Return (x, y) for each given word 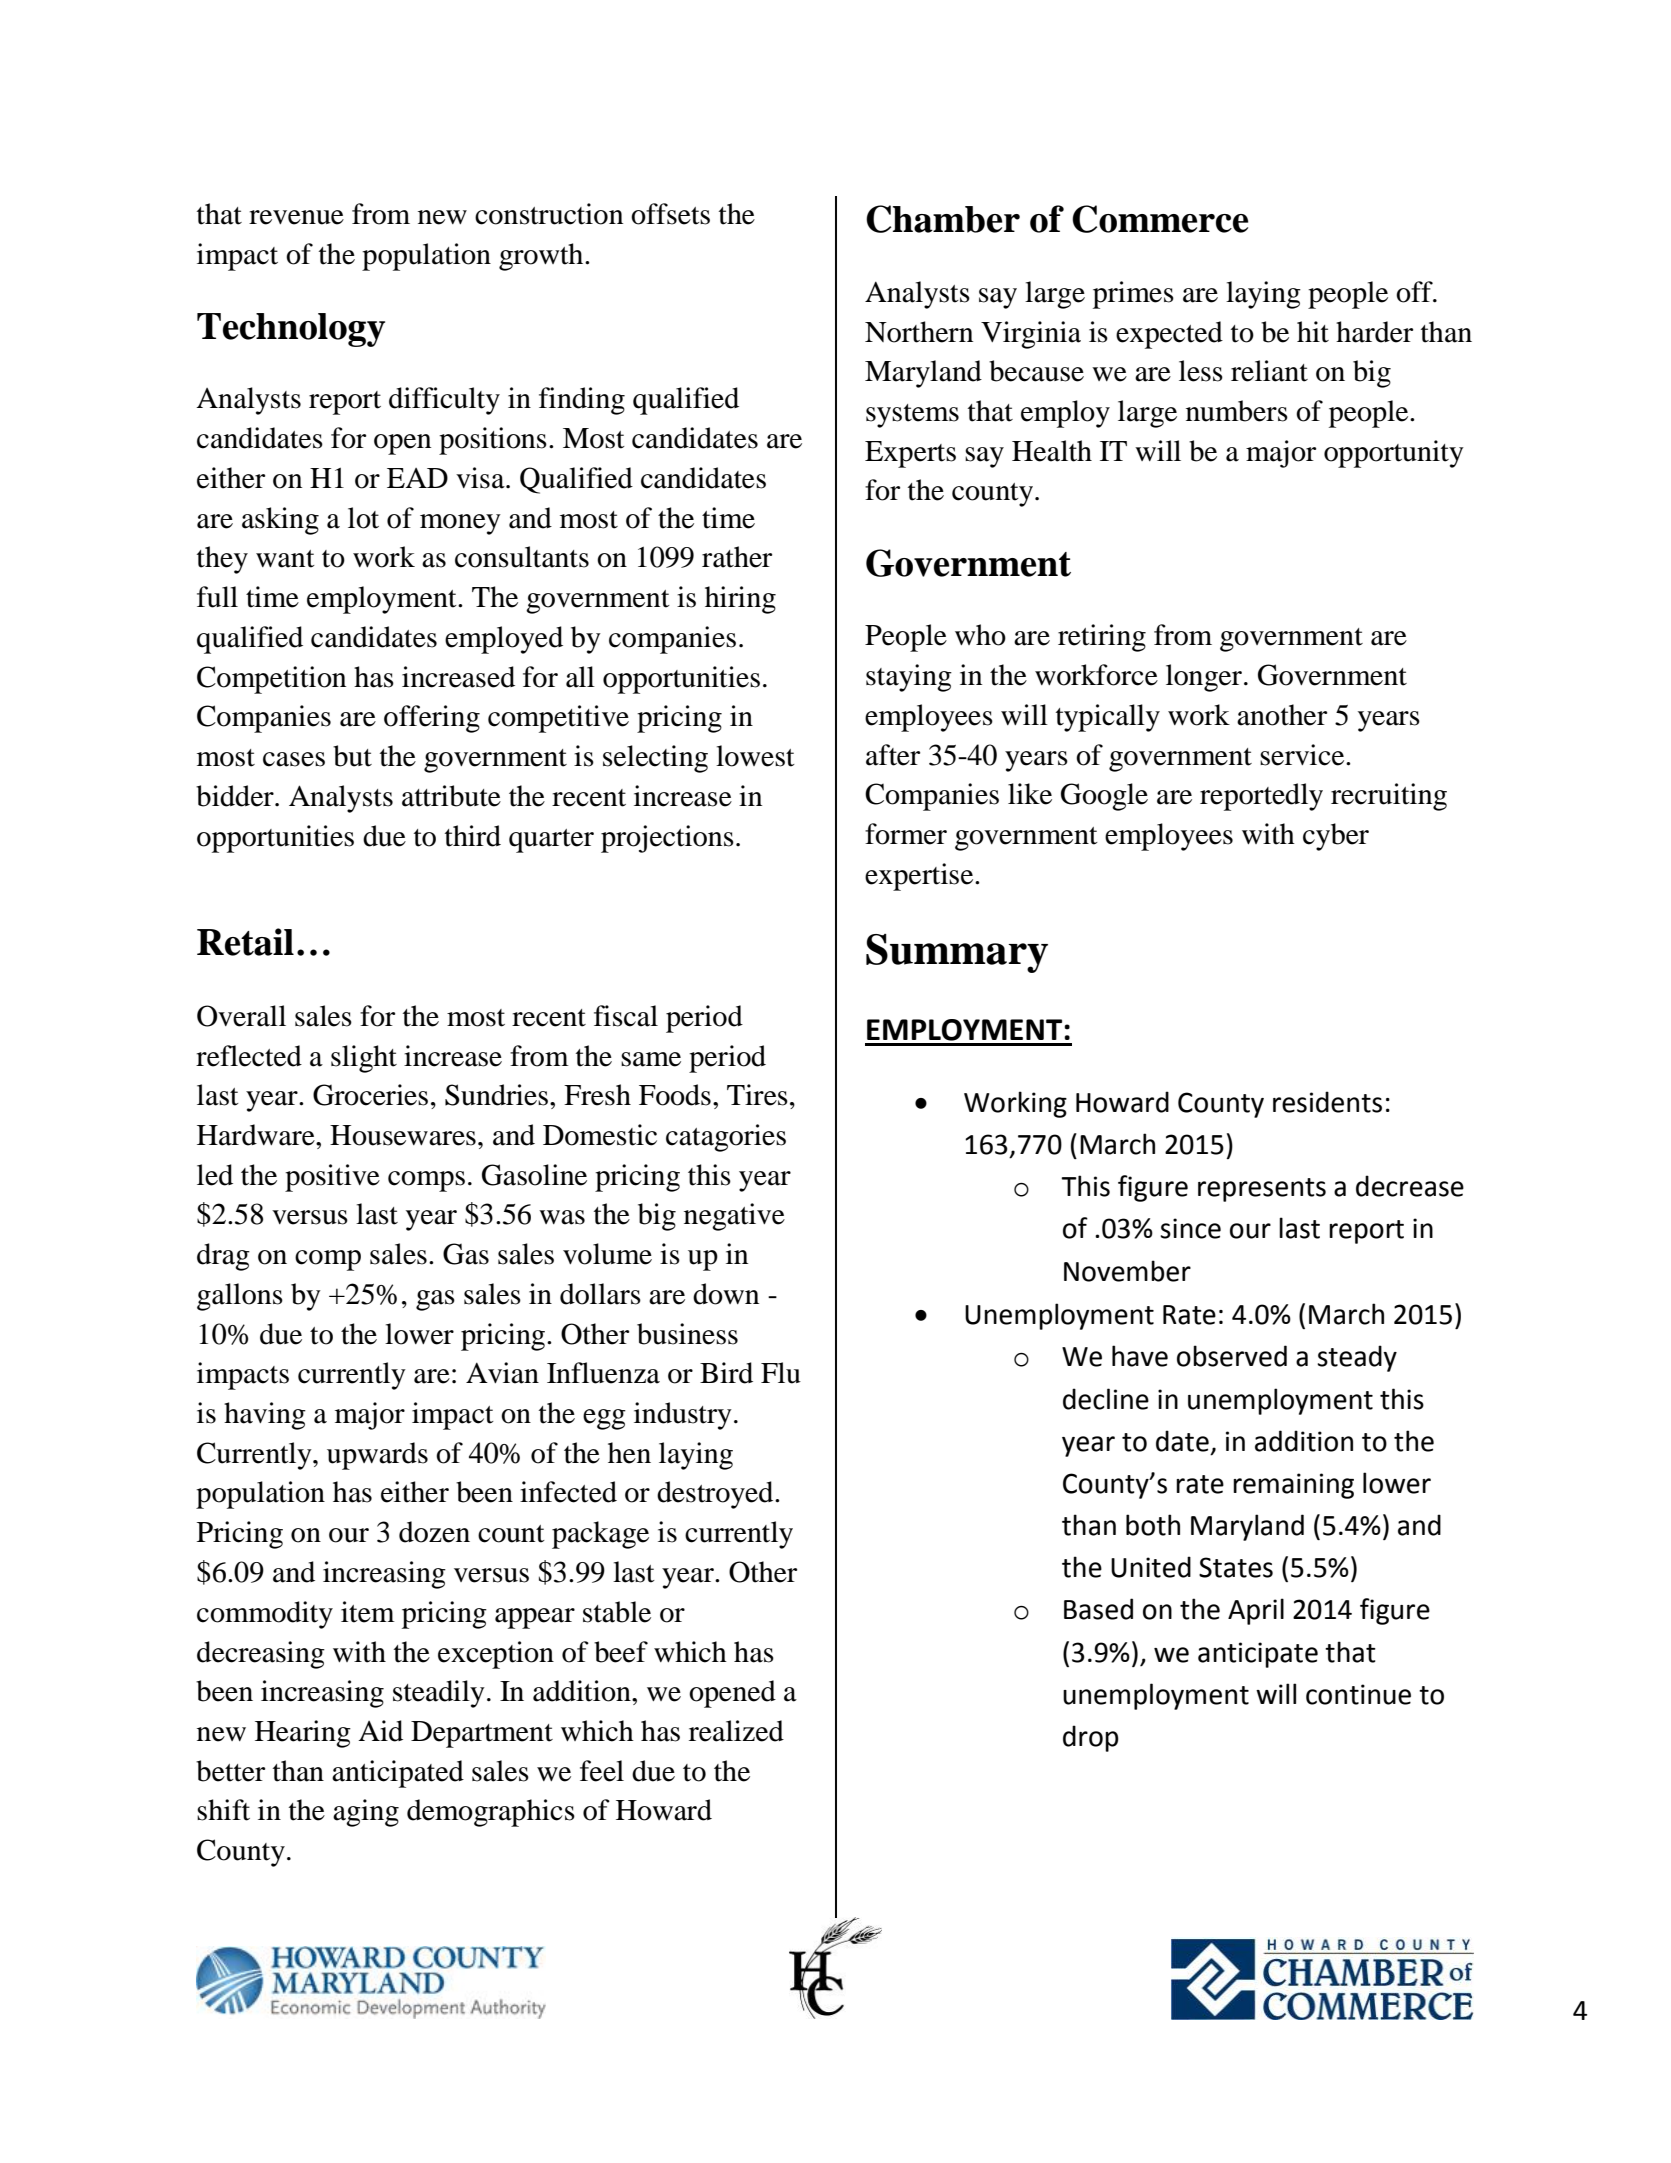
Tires (757, 1095)
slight (364, 1059)
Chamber (943, 219)
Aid (380, 1731)
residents (1327, 1102)
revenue (296, 217)
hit (1313, 332)
